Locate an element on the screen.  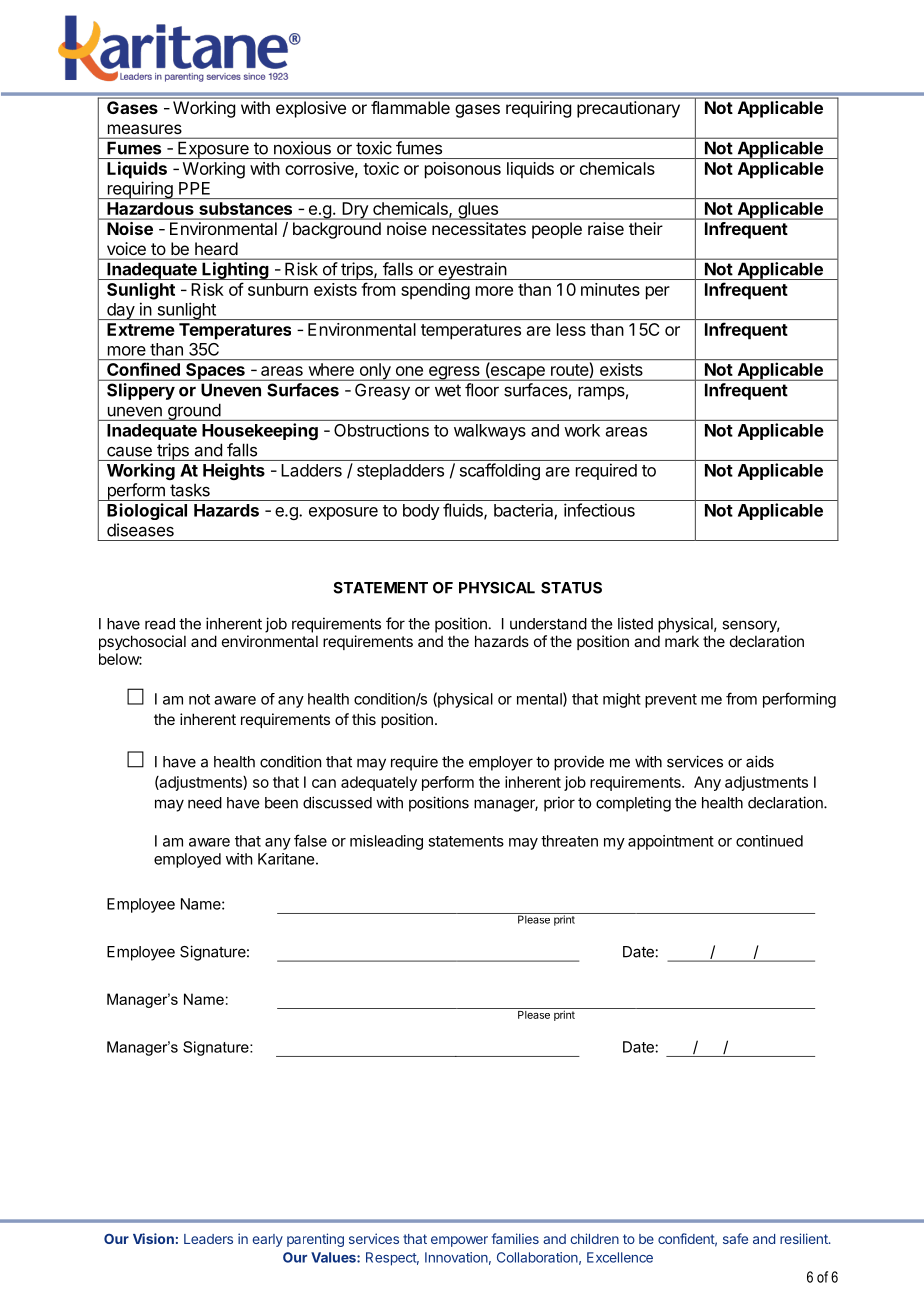
psychosocial is located at coordinates (142, 642).
